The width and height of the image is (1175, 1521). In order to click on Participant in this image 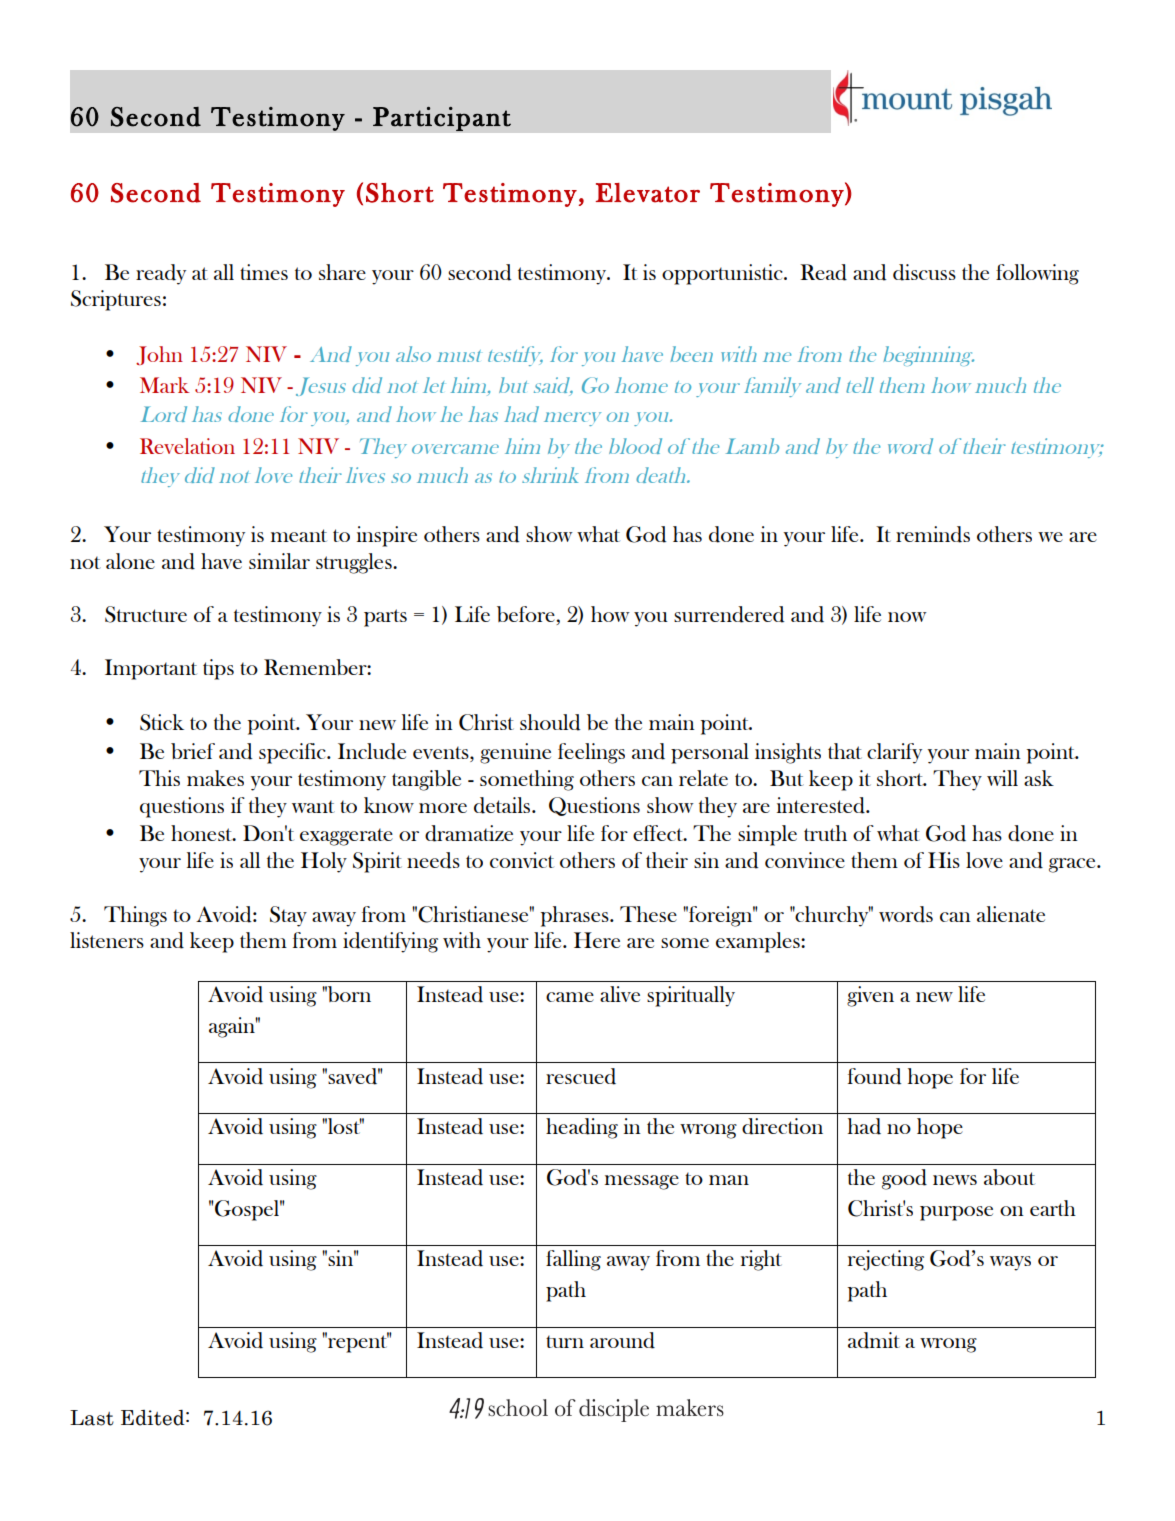, I will do `click(442, 118)`.
